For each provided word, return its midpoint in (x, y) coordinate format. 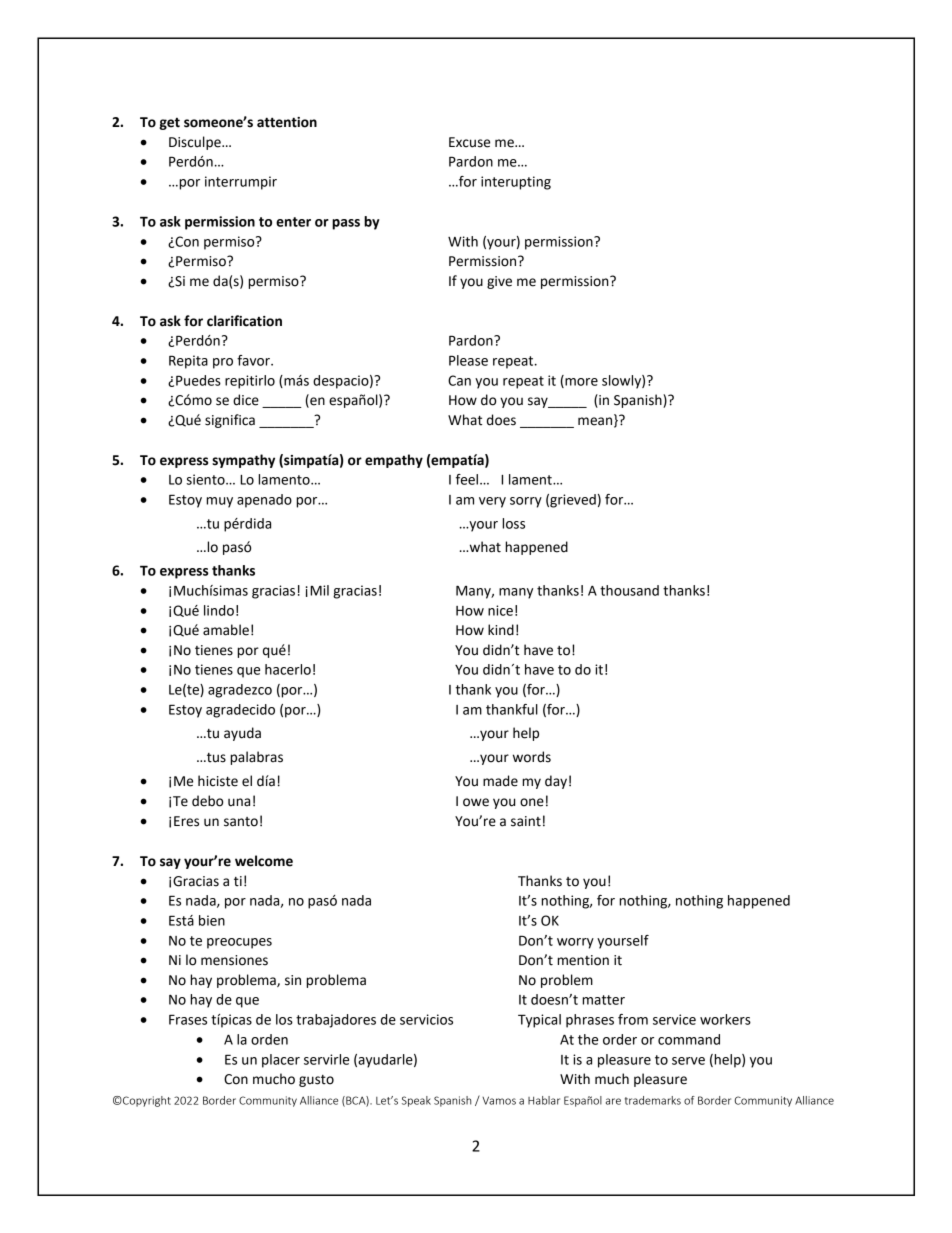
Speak (416, 1101)
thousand (629, 590)
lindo (219, 610)
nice (500, 610)
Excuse (469, 142)
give (499, 282)
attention (287, 122)
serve (688, 1061)
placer (281, 1061)
